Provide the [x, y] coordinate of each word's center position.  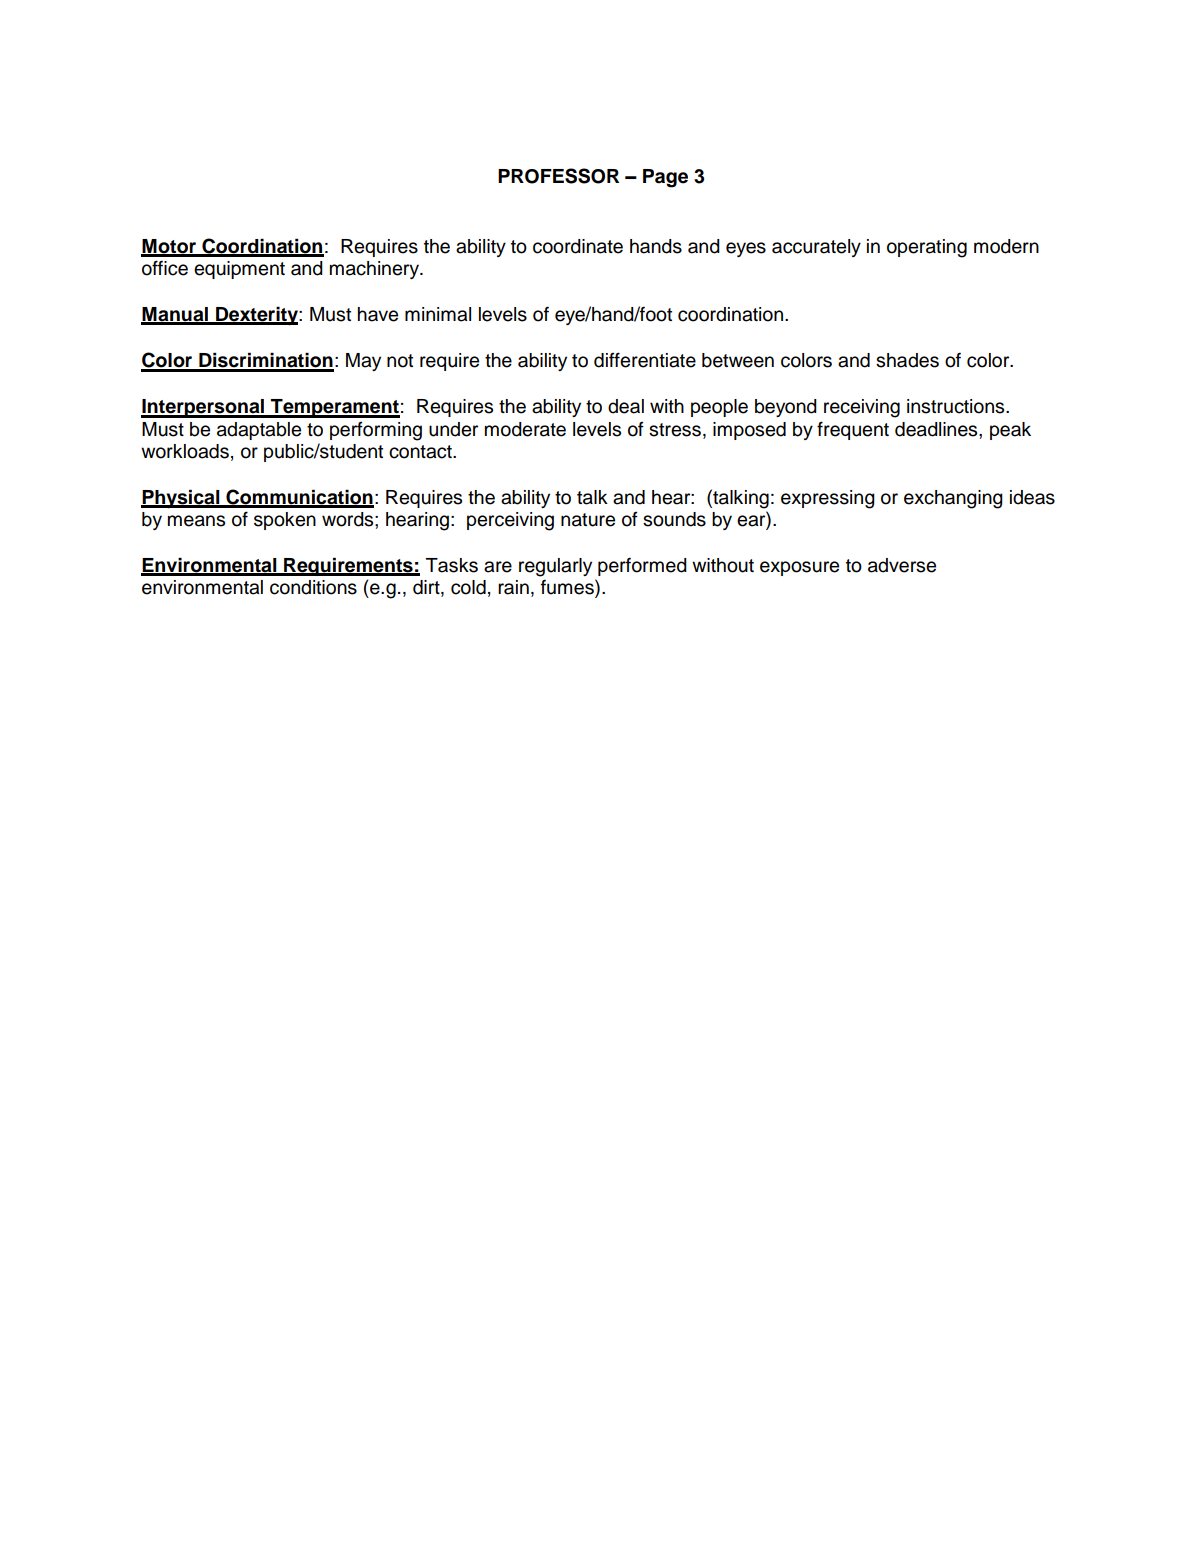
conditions [313, 587]
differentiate [645, 360]
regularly [555, 567]
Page [665, 178]
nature [588, 520]
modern [1006, 246]
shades [907, 360]
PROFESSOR [558, 176]
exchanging [953, 499]
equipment [239, 270]
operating [927, 248]
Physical [181, 498]
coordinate [578, 246]
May [363, 362]
